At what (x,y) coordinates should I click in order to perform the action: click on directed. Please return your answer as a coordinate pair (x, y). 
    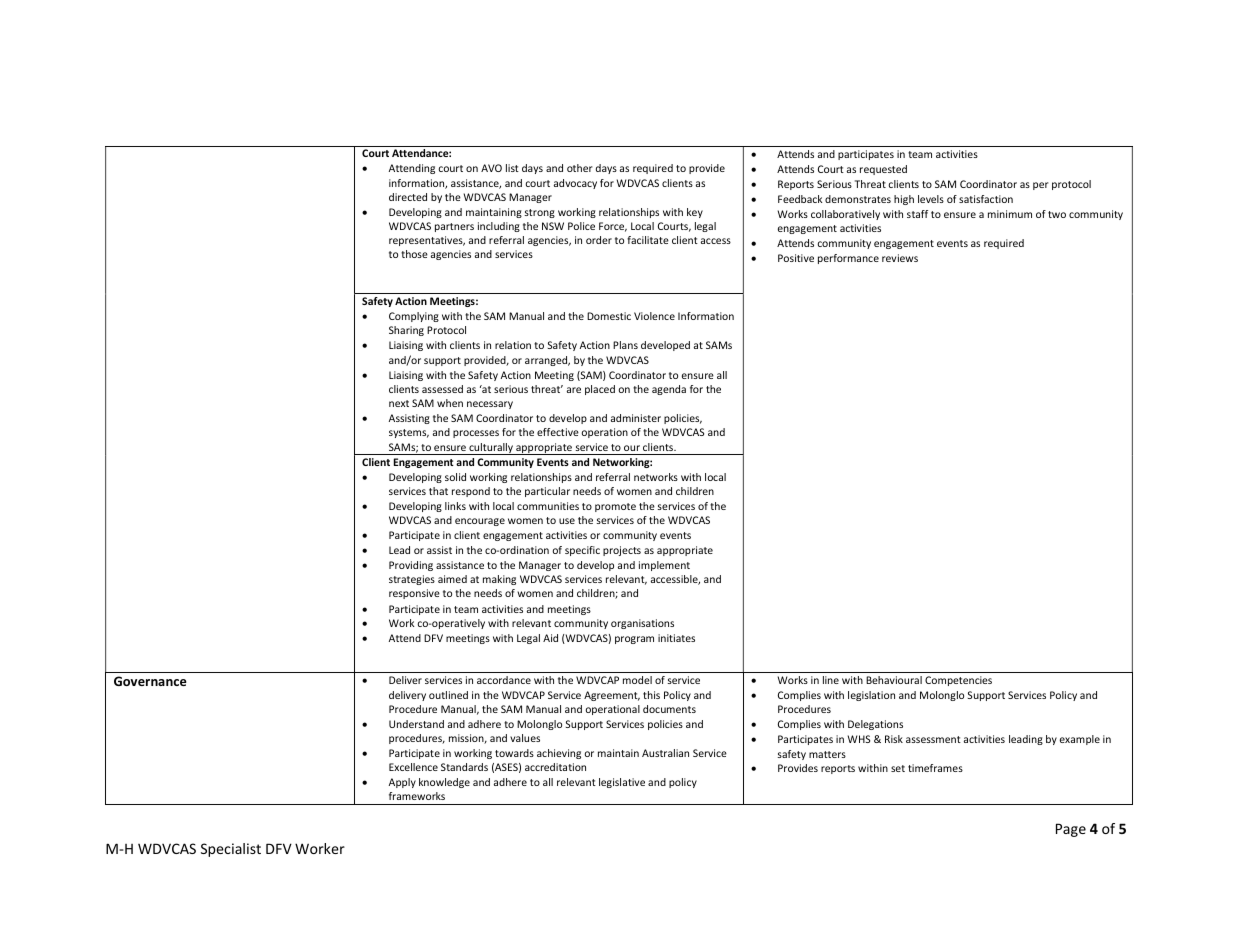
    Looking at the image, I should click on (408, 197).
